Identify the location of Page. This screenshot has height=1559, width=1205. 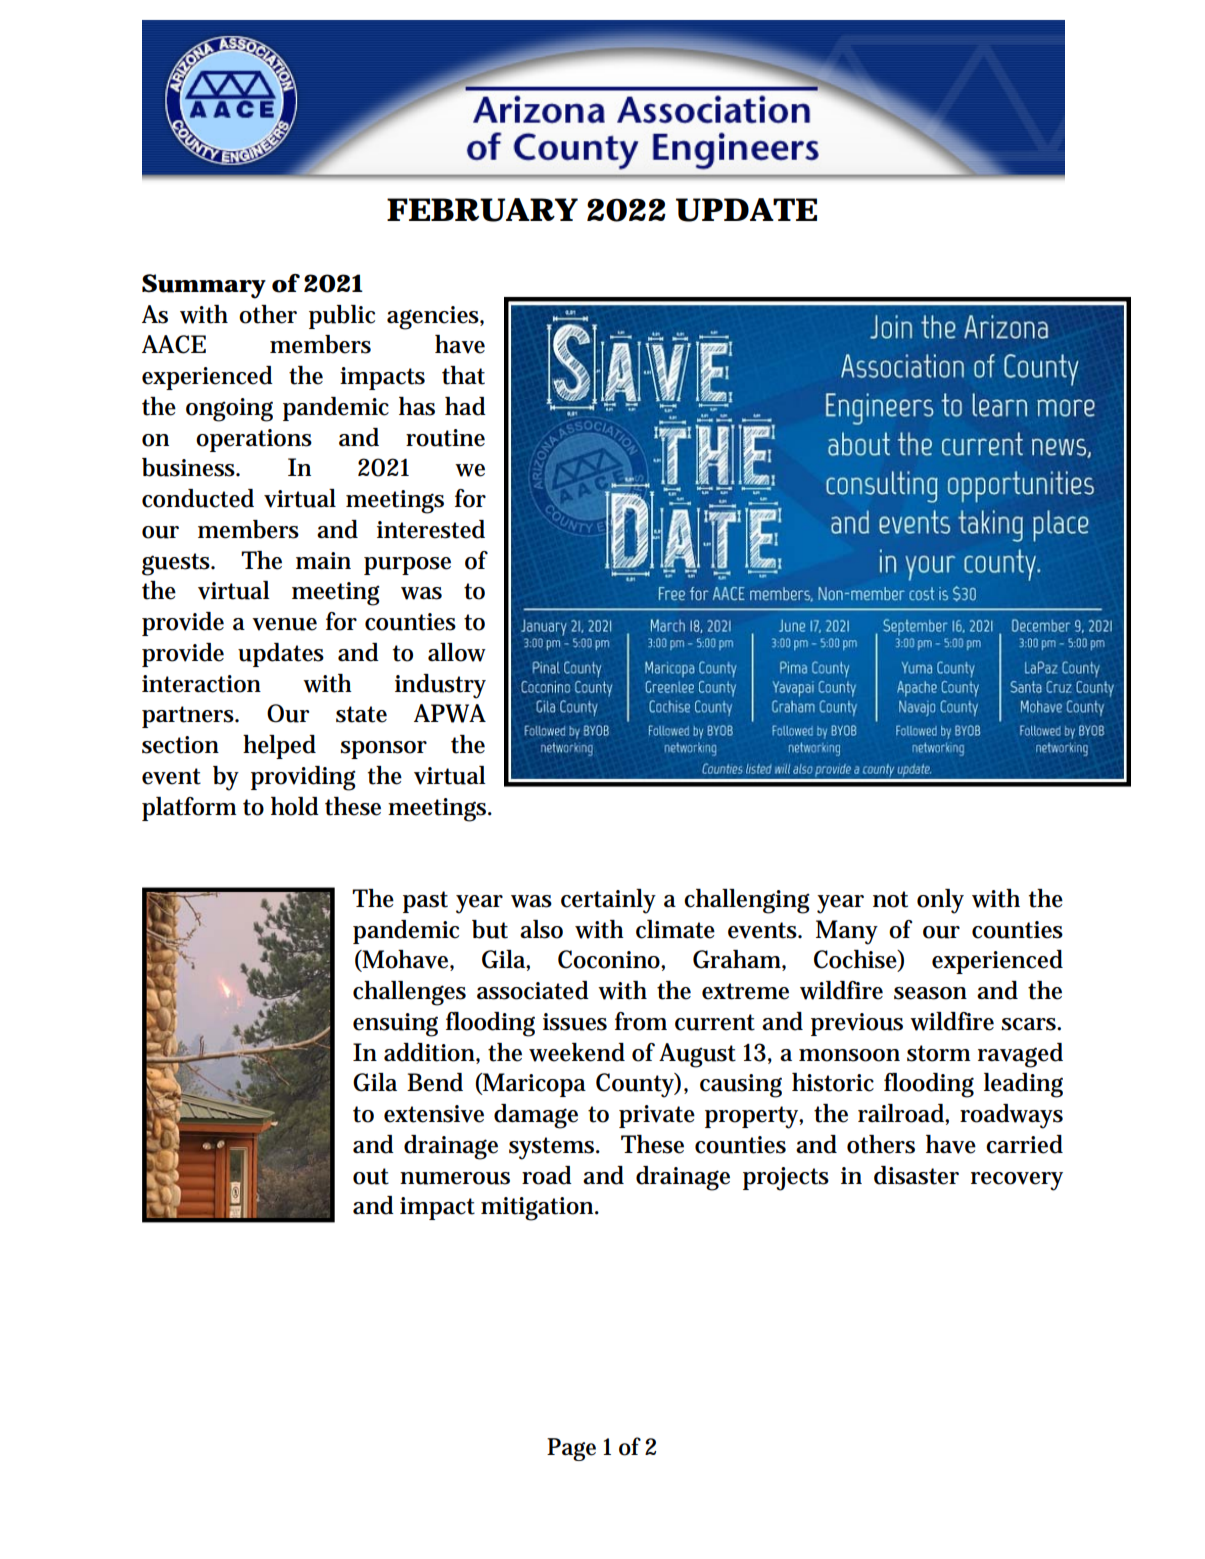
(571, 1449).
